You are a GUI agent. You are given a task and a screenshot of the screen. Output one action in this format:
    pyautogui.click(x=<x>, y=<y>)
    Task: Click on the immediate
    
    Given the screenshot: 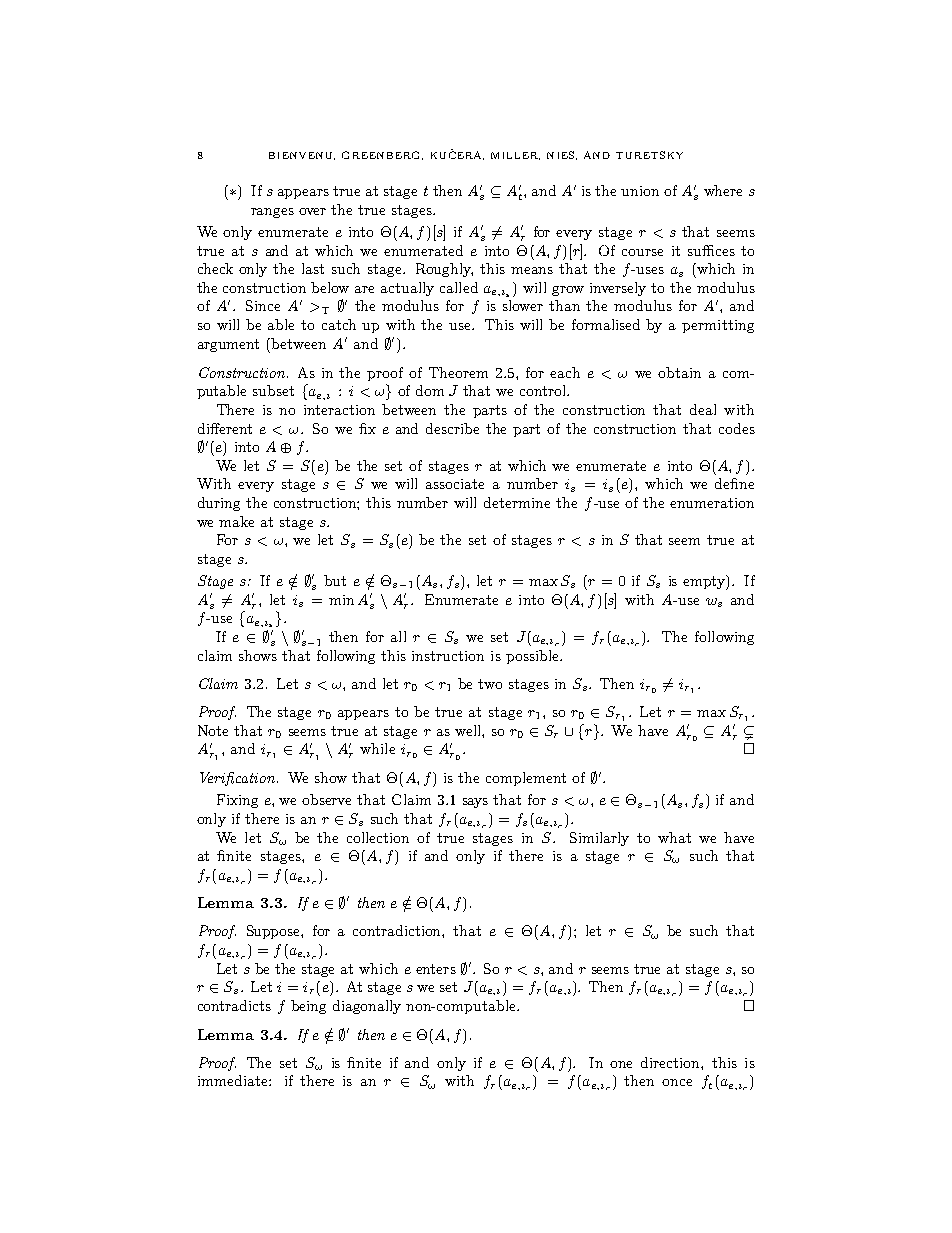 What is the action you would take?
    pyautogui.click(x=234, y=1080)
